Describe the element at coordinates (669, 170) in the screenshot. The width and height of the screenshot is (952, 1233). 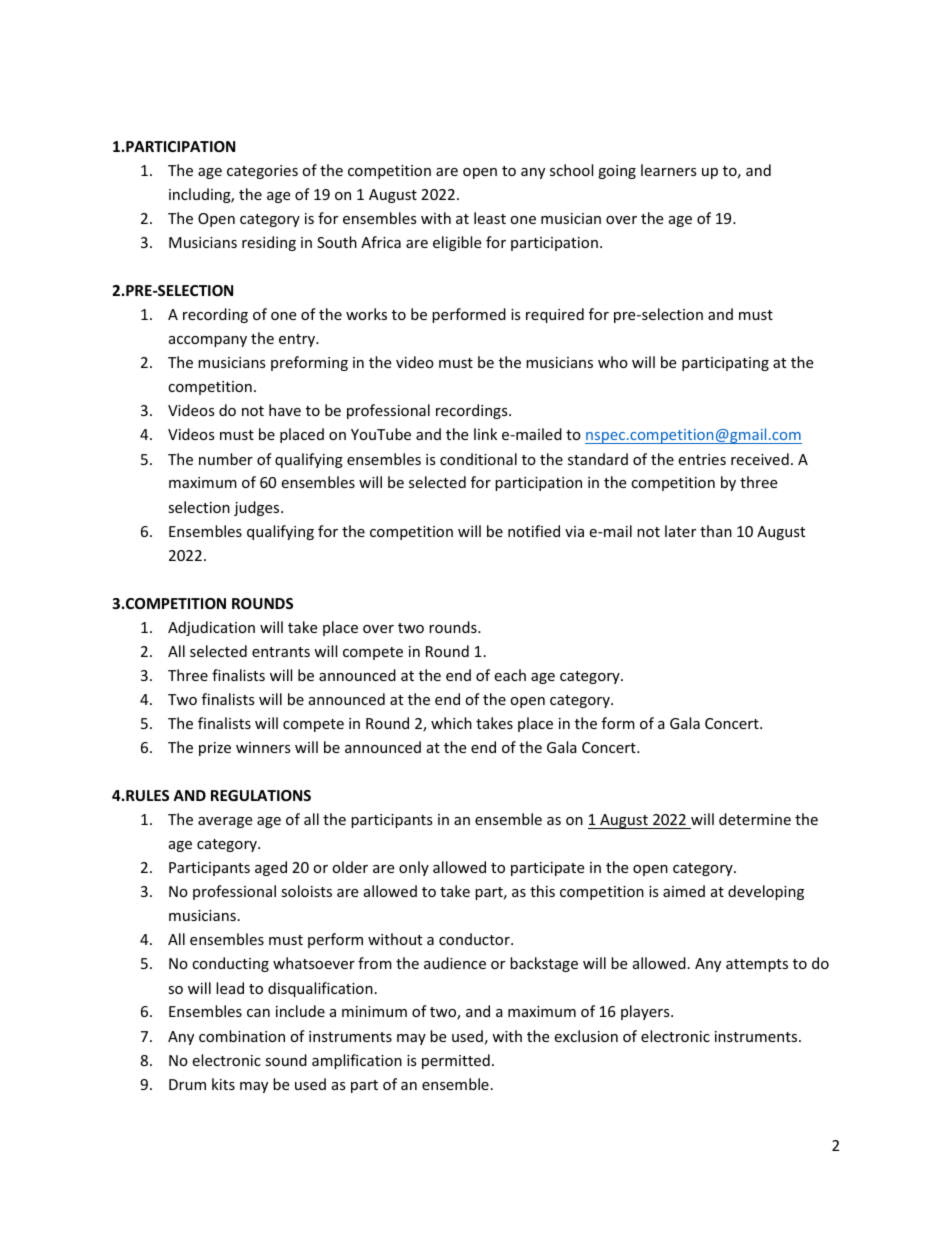
I see `learners` at that location.
